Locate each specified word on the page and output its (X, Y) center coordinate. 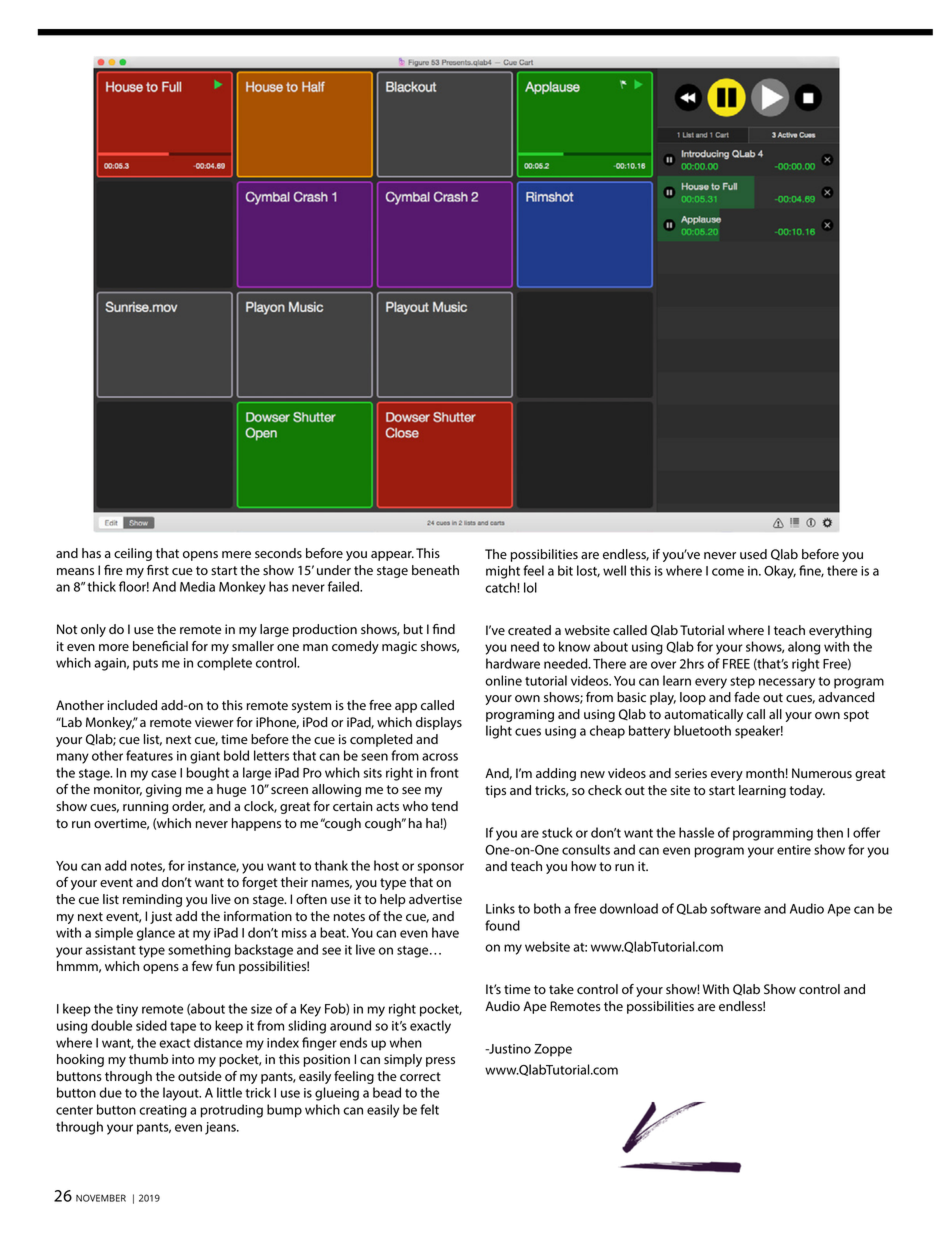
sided (151, 1025)
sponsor (441, 868)
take (561, 989)
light (499, 732)
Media (197, 586)
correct (420, 1076)
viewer (214, 722)
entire (794, 850)
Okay (780, 572)
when (405, 1042)
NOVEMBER (101, 1198)
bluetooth (702, 730)
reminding (152, 900)
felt (429, 1109)
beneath (435, 570)
